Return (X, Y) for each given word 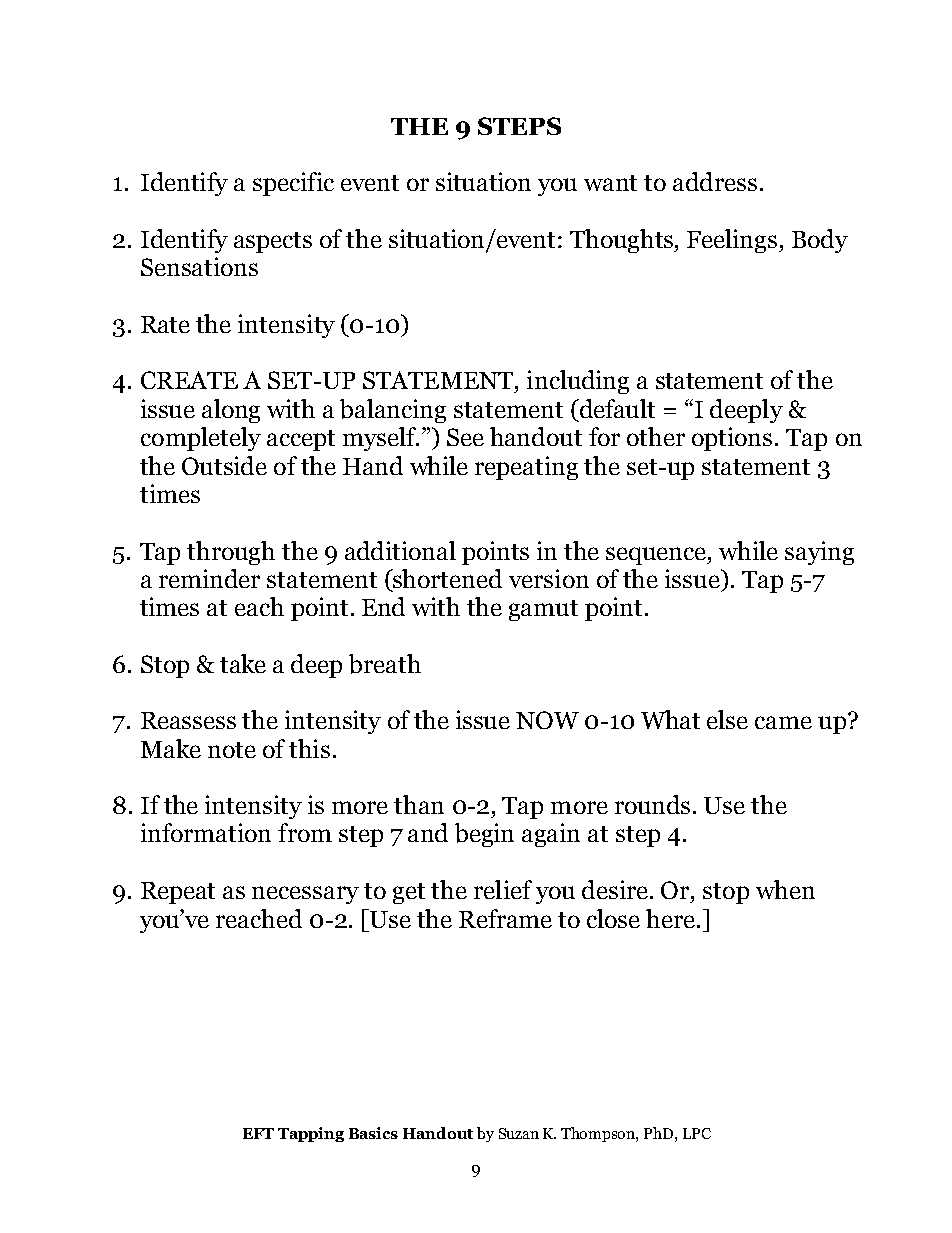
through (231, 553)
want (610, 183)
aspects (273, 242)
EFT (258, 1133)
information (206, 832)
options (732, 439)
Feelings (733, 241)
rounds (652, 804)
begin (484, 835)
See (465, 437)
